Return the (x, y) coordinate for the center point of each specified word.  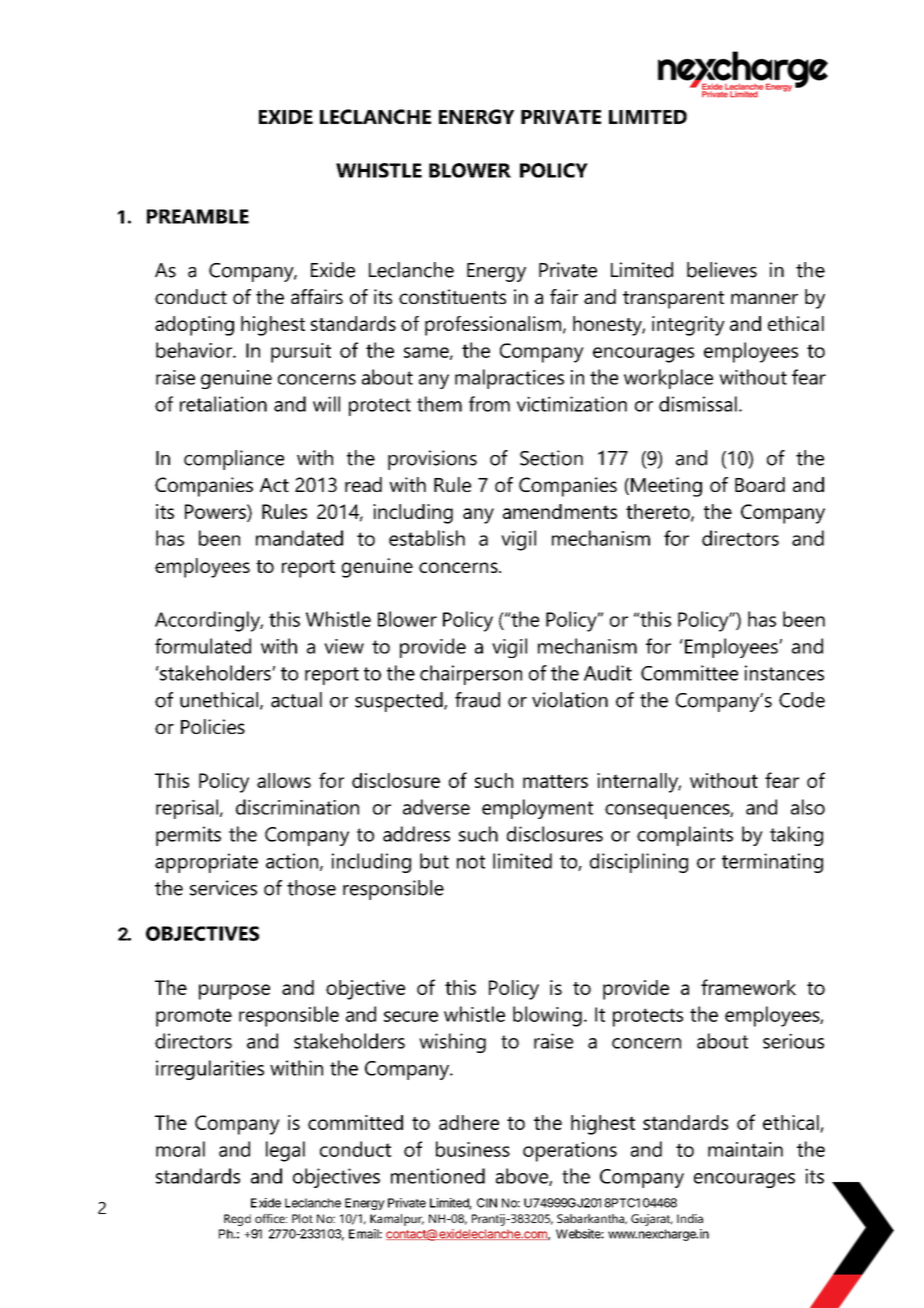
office (271, 1218)
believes (722, 270)
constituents (452, 296)
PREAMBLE (198, 216)
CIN (487, 1203)
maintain (745, 1149)
